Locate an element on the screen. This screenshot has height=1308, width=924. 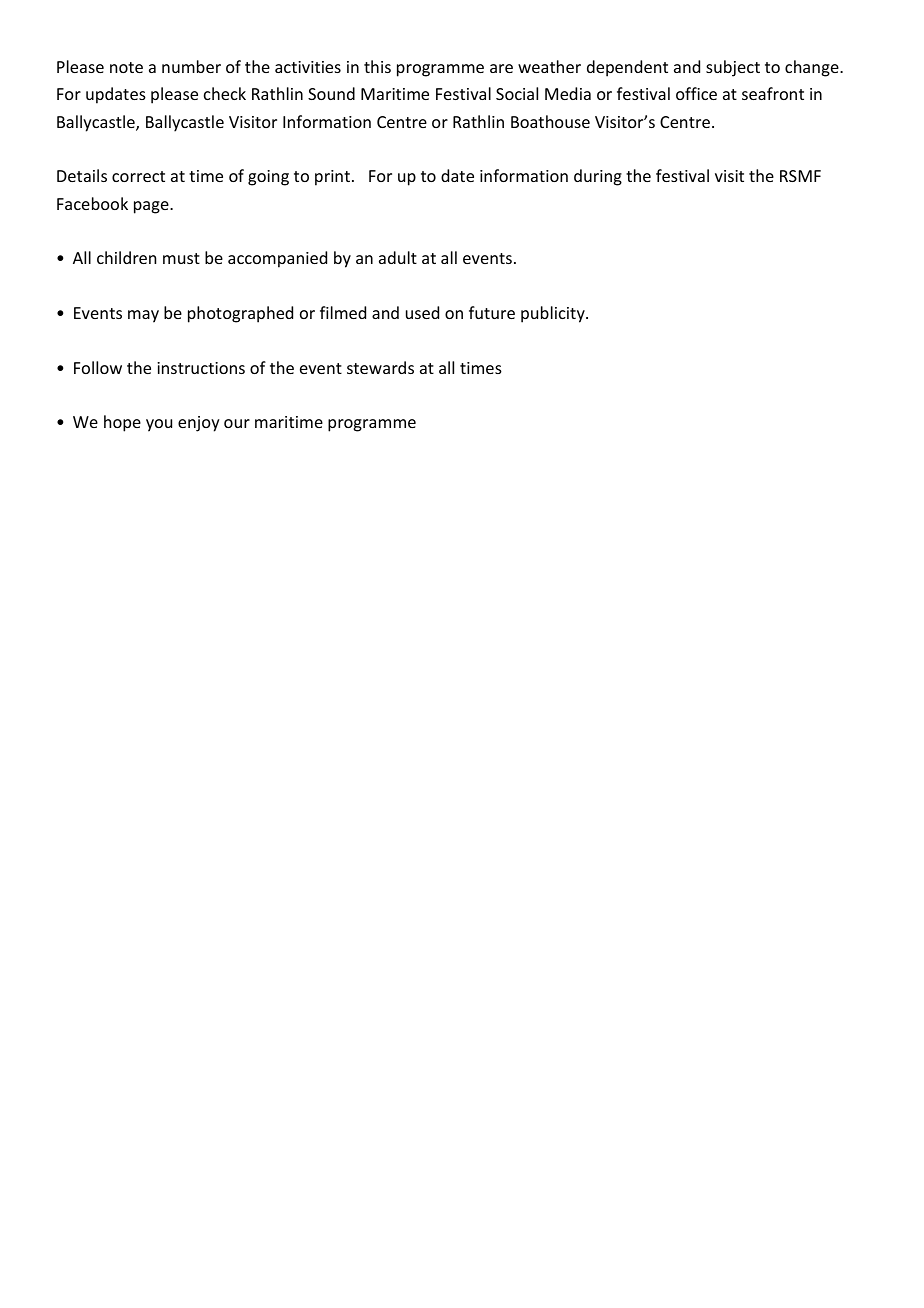
adult is located at coordinates (398, 257).
